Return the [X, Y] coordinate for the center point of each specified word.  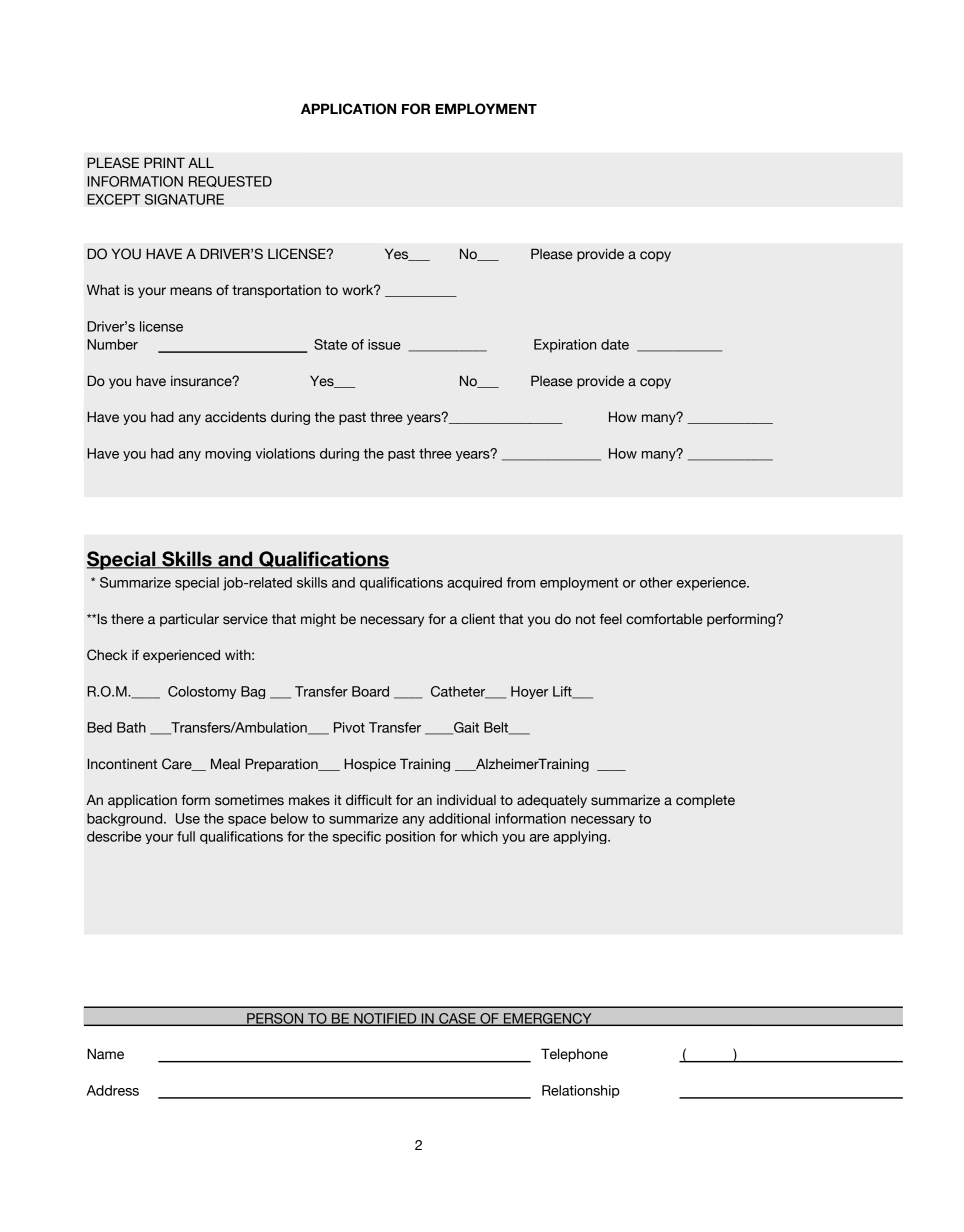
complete [705, 801]
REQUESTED [230, 181]
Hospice [370, 765]
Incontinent [122, 764]
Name [105, 1054]
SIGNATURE [184, 199]
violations [285, 453]
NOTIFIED [385, 1019]
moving [228, 454]
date [615, 344]
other [656, 582]
